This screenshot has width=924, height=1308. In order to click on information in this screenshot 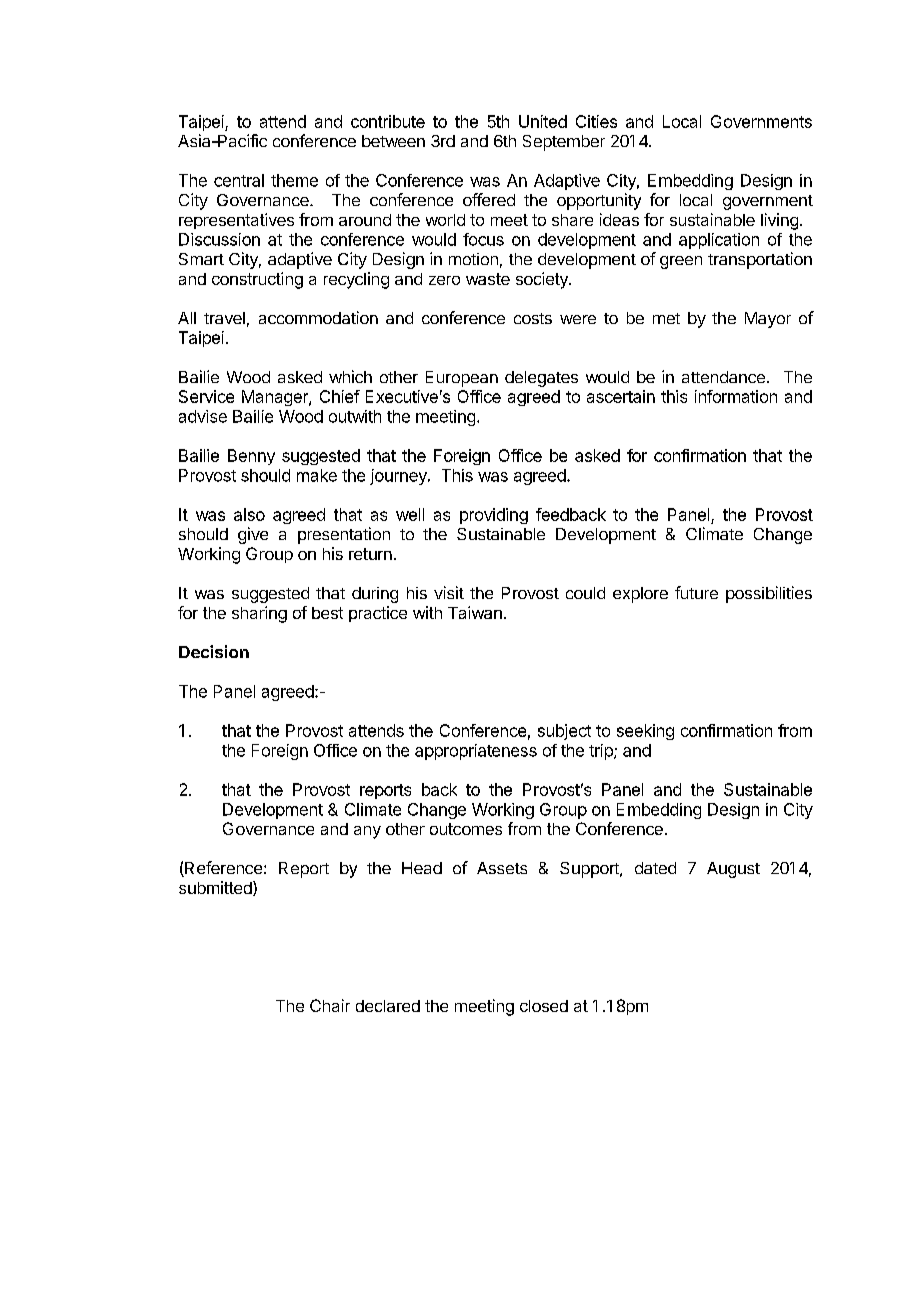, I will do `click(736, 396)`.
